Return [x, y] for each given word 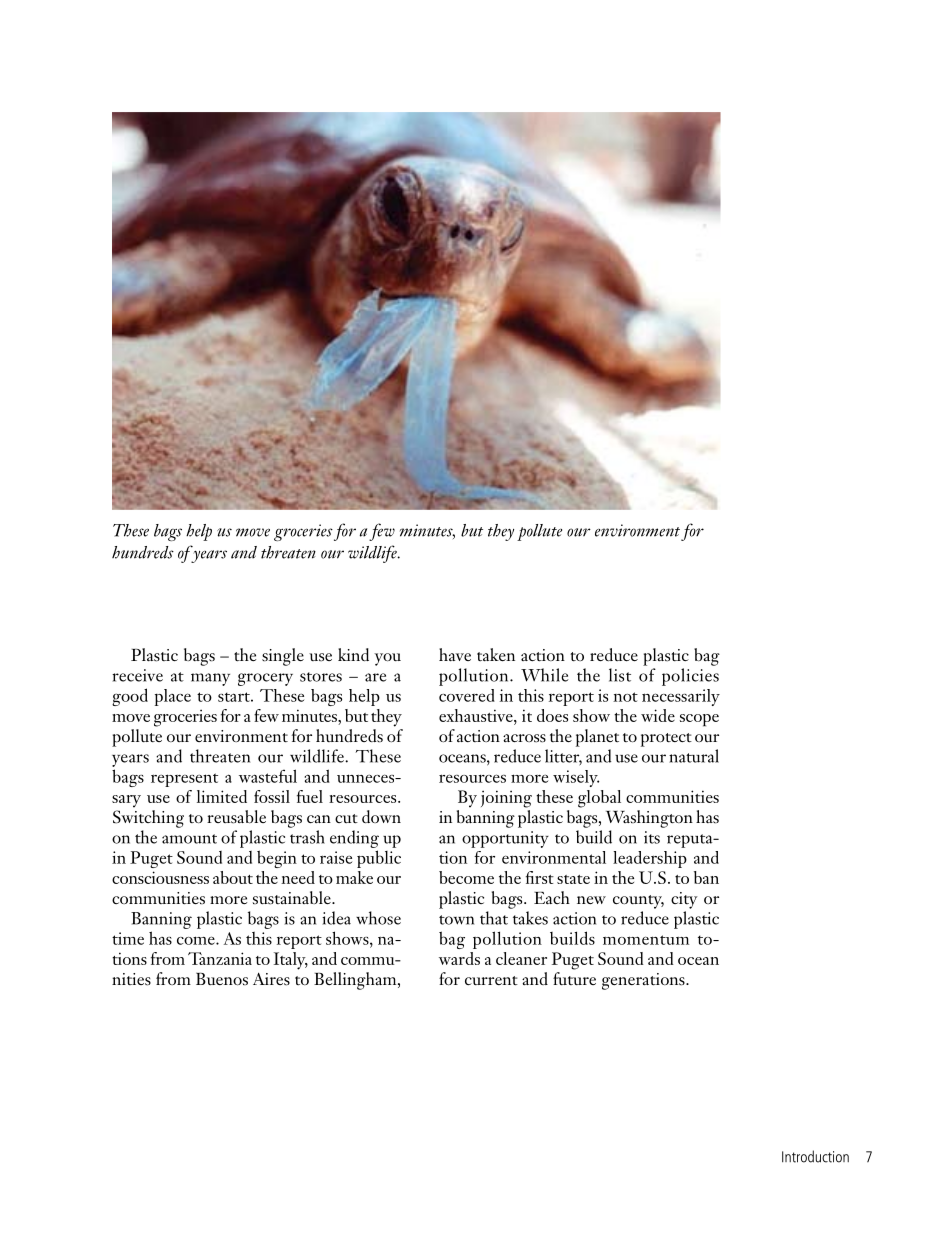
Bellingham [356, 981]
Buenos [222, 978]
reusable [236, 817]
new [591, 900]
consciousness [160, 877]
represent [184, 780]
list [620, 675]
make [354, 877]
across [524, 738]
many [210, 679]
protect [666, 740]
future [574, 978]
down [381, 816]
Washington [649, 819]
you [387, 659]
